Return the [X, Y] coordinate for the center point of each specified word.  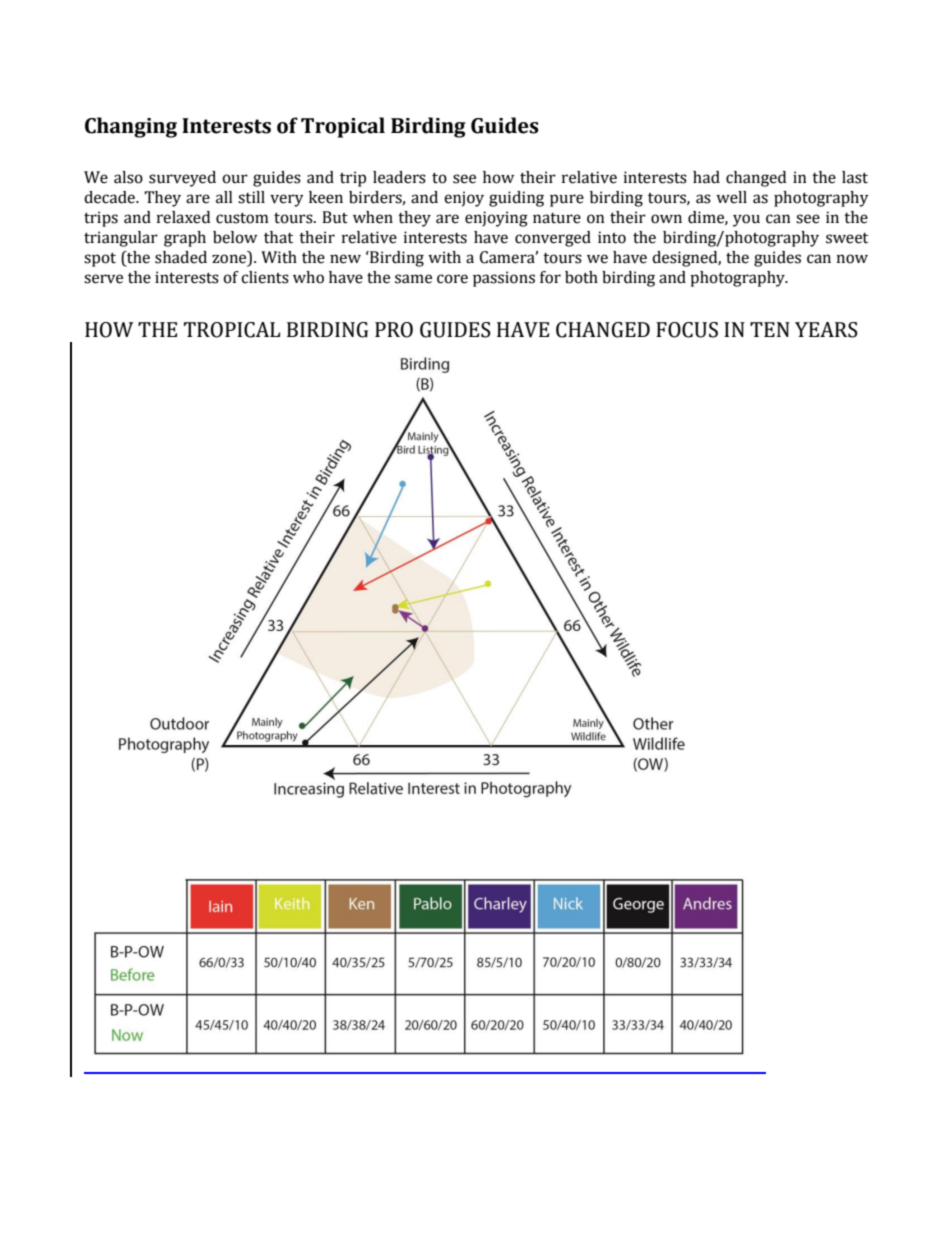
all [224, 197]
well [731, 197]
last [855, 177]
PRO [394, 330]
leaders [399, 177]
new [345, 259]
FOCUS [687, 330]
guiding [516, 199]
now [852, 259]
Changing [131, 127]
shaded [181, 257]
